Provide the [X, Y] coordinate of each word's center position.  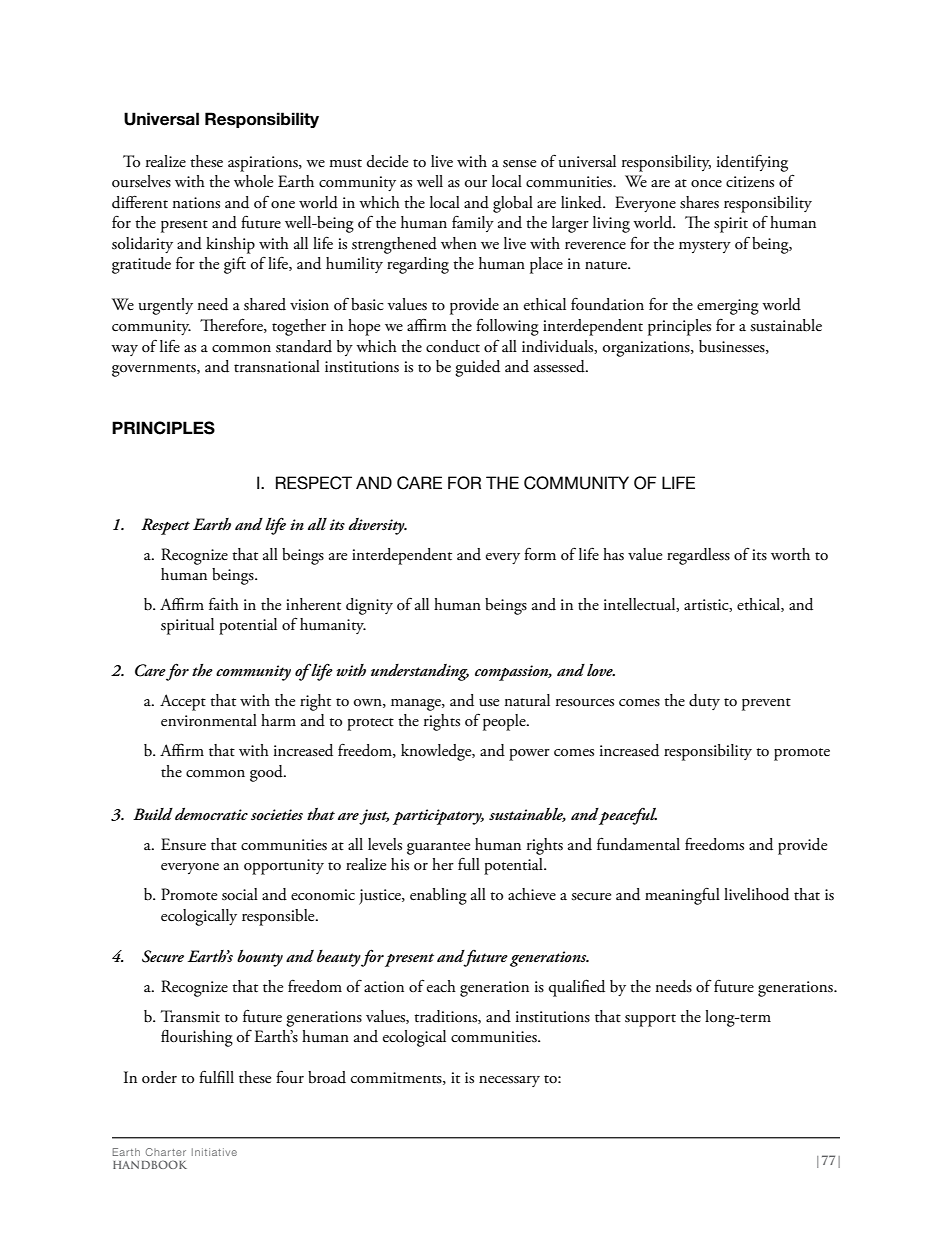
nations [196, 203]
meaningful [682, 896]
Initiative [214, 1152]
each [441, 986]
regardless [698, 556]
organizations [647, 349]
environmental [209, 720]
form [540, 553]
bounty [260, 958]
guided [477, 368]
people [505, 722]
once [706, 184]
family [473, 224]
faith [224, 604]
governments [155, 370]
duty [704, 702]
